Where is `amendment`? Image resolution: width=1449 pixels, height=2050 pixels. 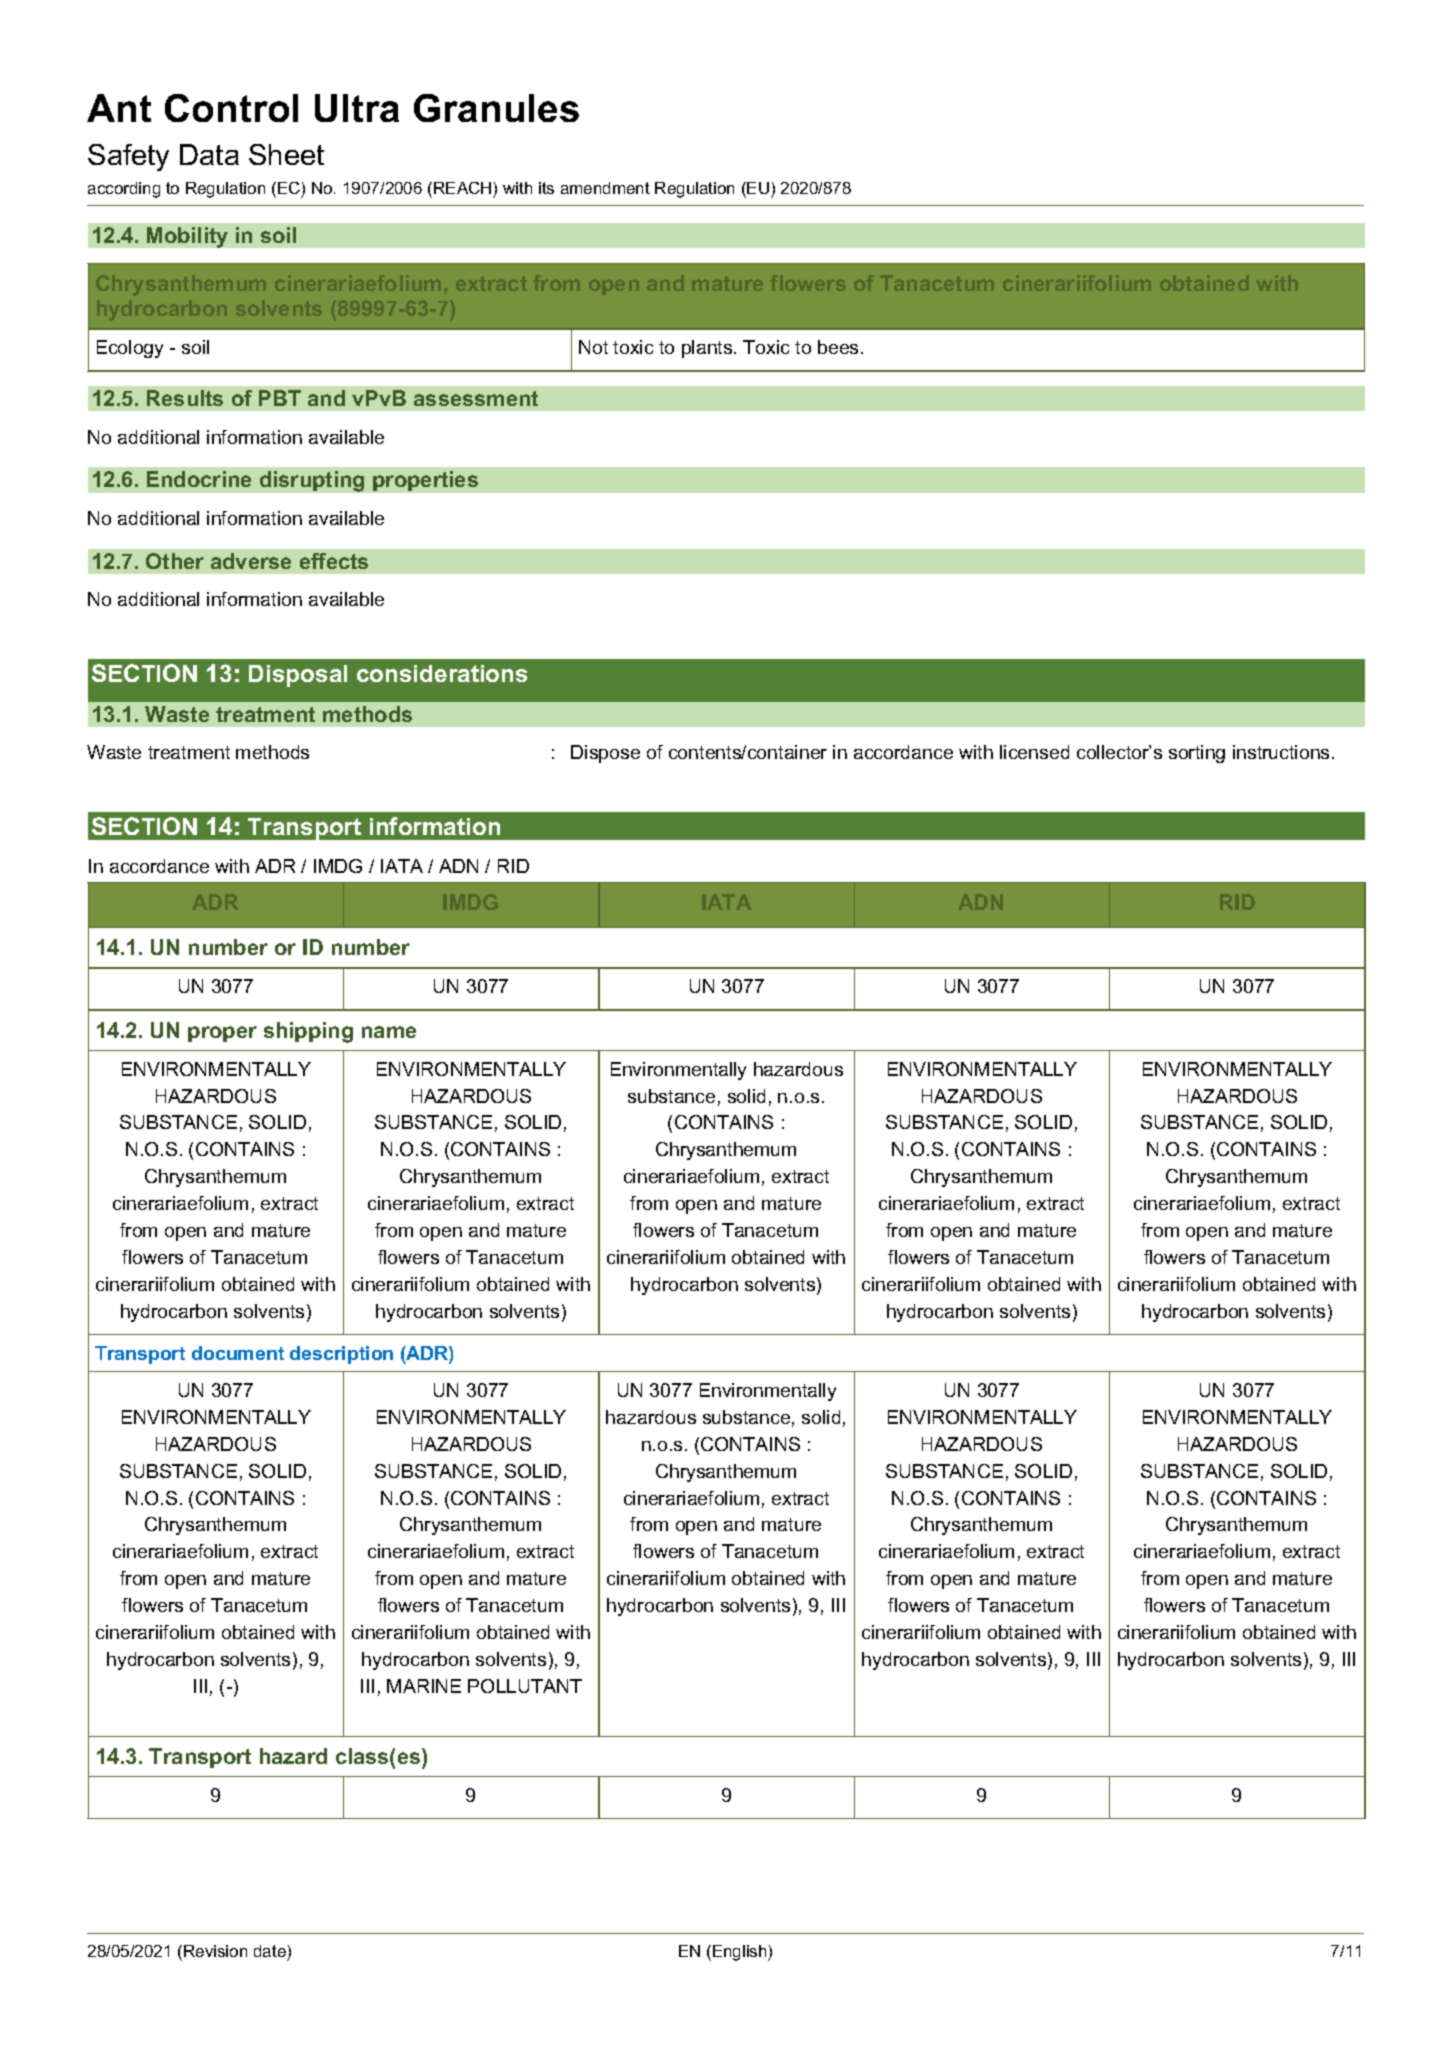 amendment is located at coordinates (605, 188).
